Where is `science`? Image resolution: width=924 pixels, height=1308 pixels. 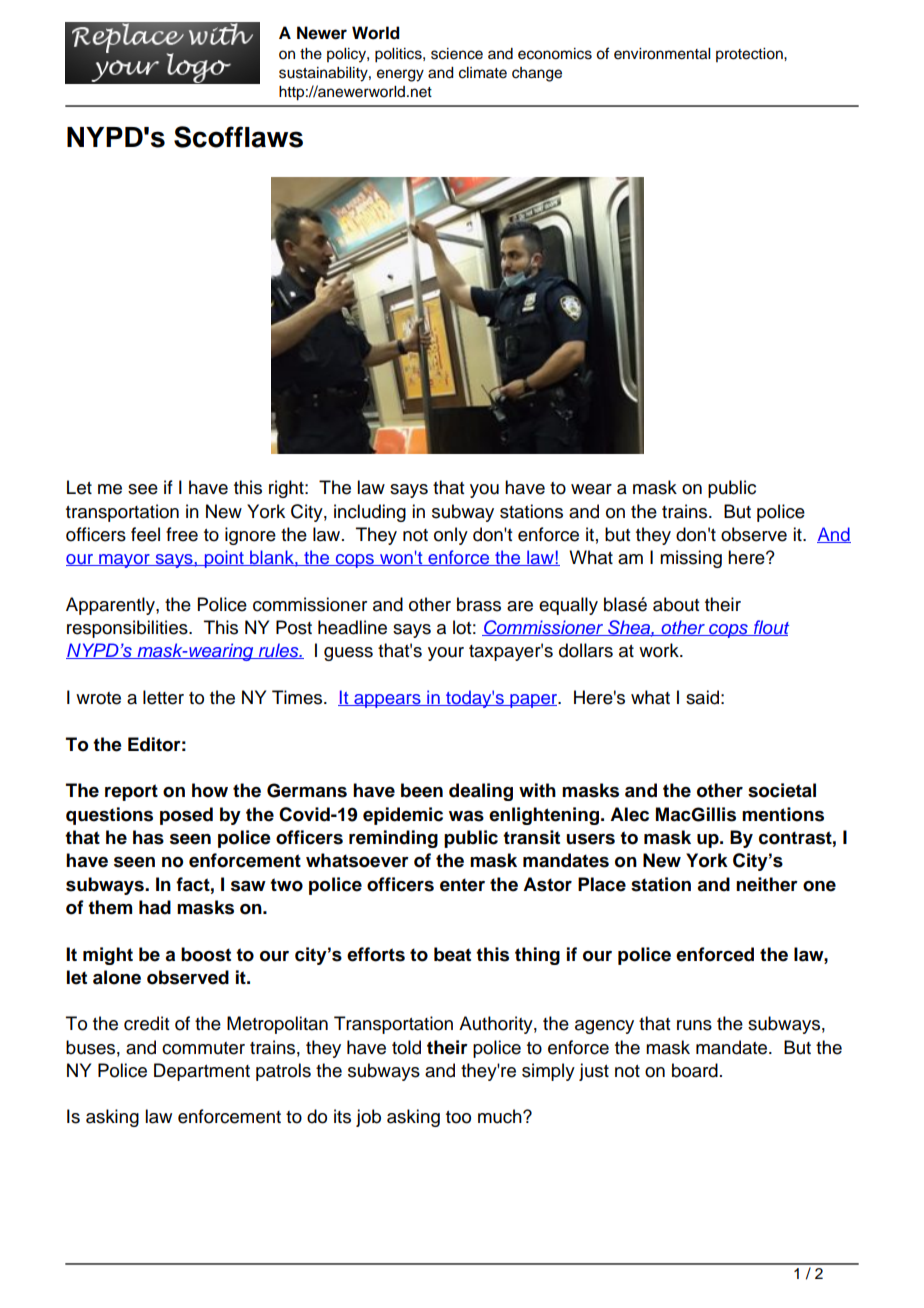
science is located at coordinates (457, 54).
